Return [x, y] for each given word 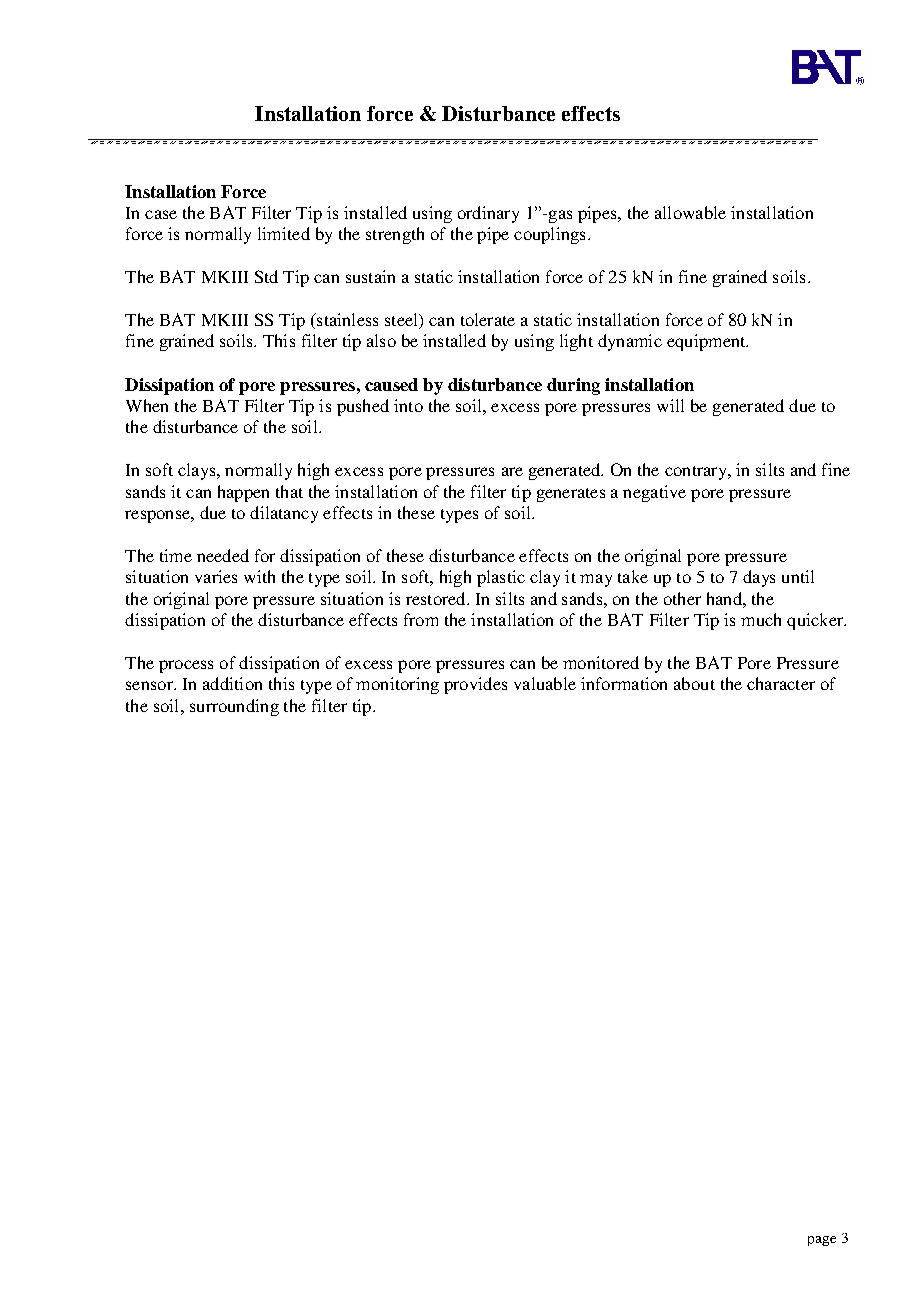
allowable [690, 212]
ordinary [488, 214]
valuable [545, 683]
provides [475, 685]
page [822, 1241]
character [781, 683]
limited [284, 233]
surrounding [234, 707]
